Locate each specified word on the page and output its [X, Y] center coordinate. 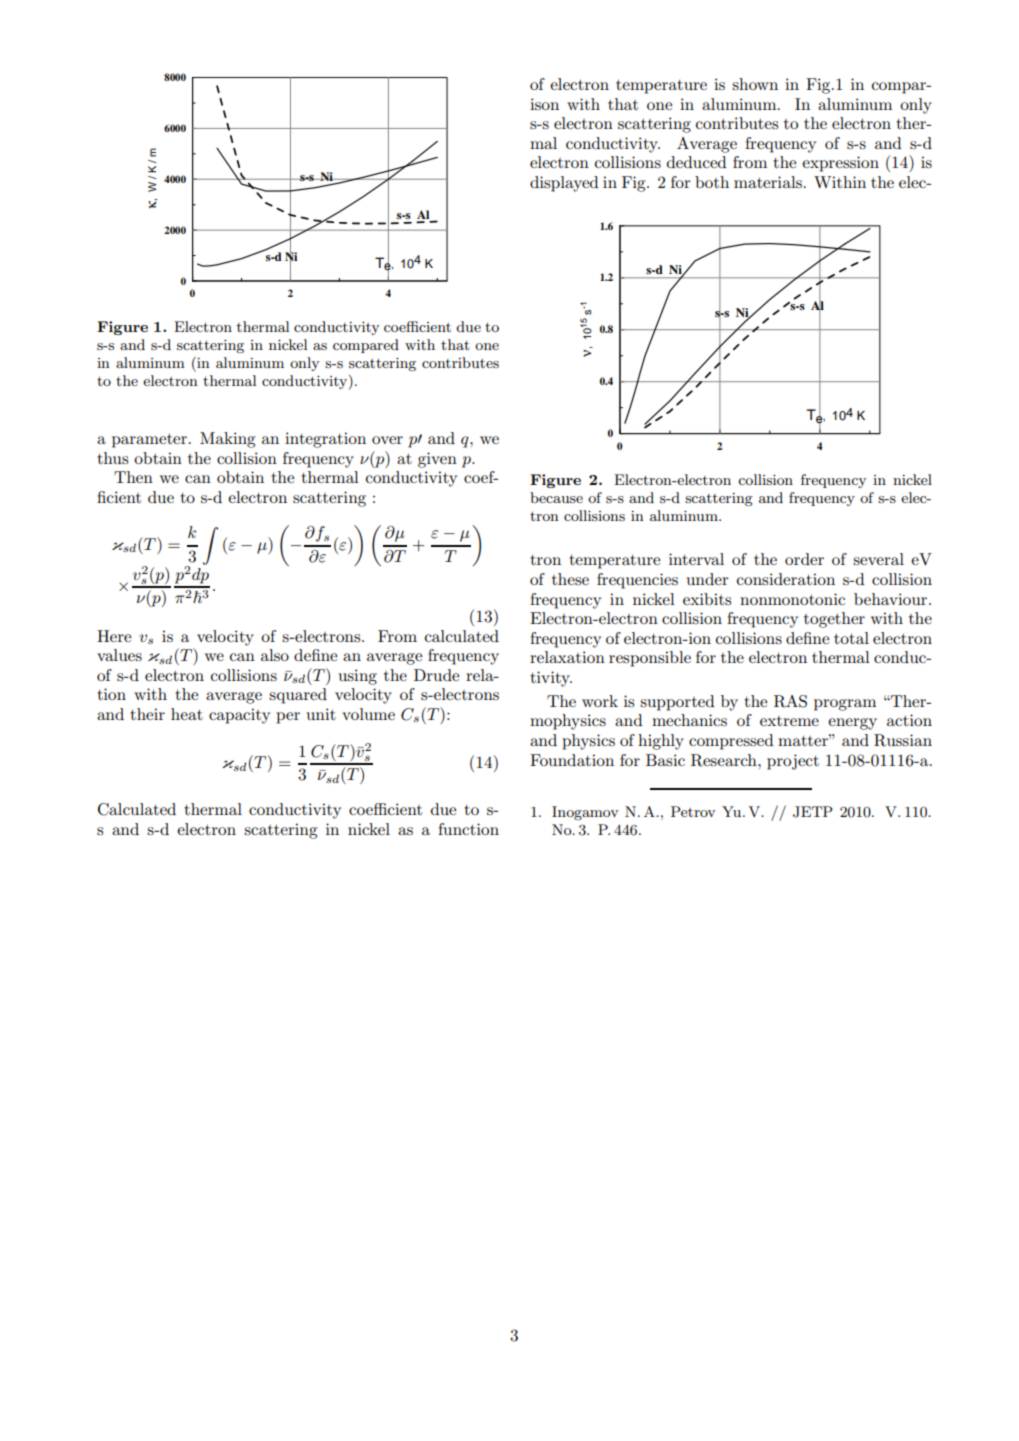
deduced [697, 162]
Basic [665, 760]
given [437, 460]
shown [755, 84]
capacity [239, 716]
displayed [564, 184]
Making [227, 440]
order [804, 559]
